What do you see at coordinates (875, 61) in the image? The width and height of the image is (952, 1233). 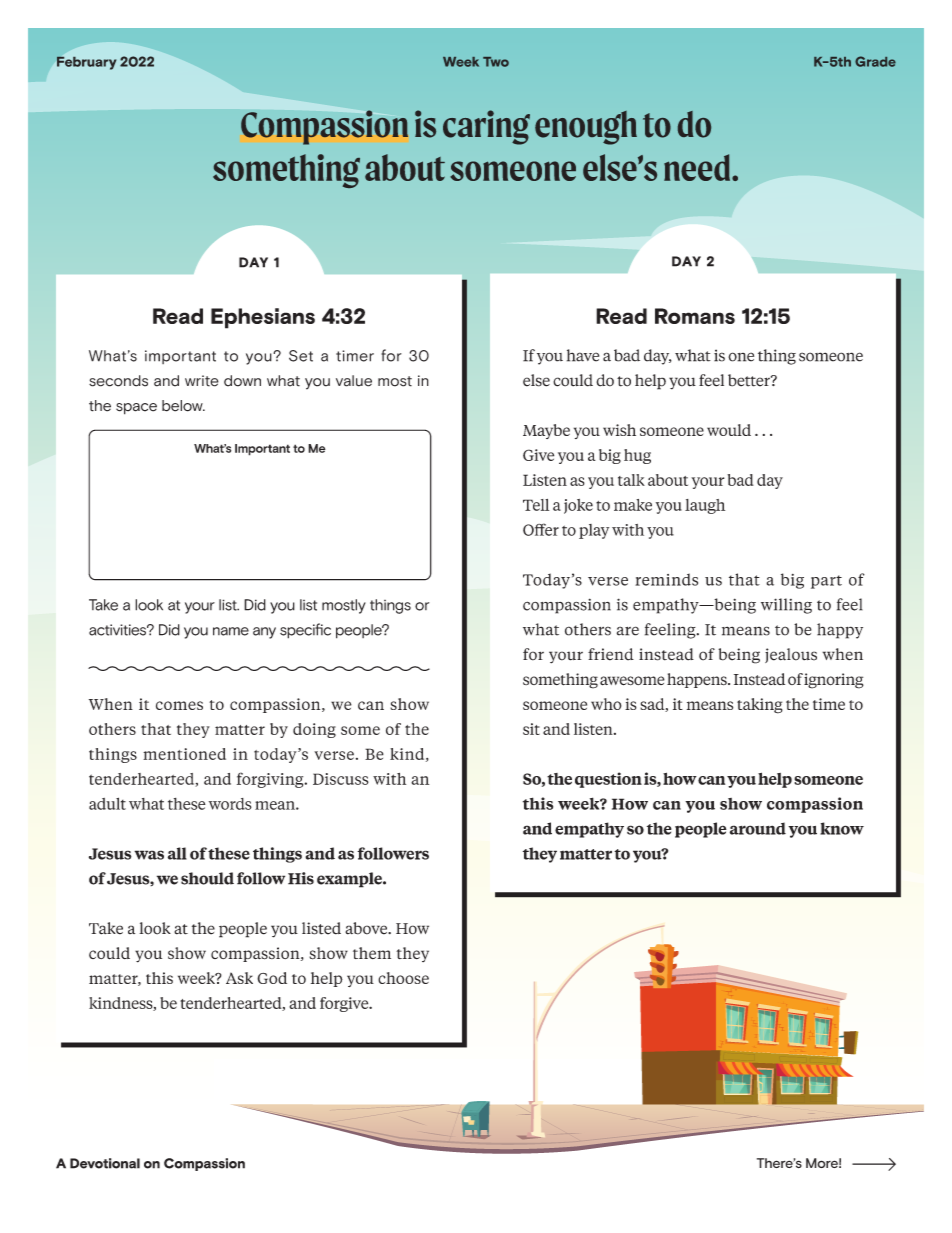 I see `Grade` at bounding box center [875, 61].
